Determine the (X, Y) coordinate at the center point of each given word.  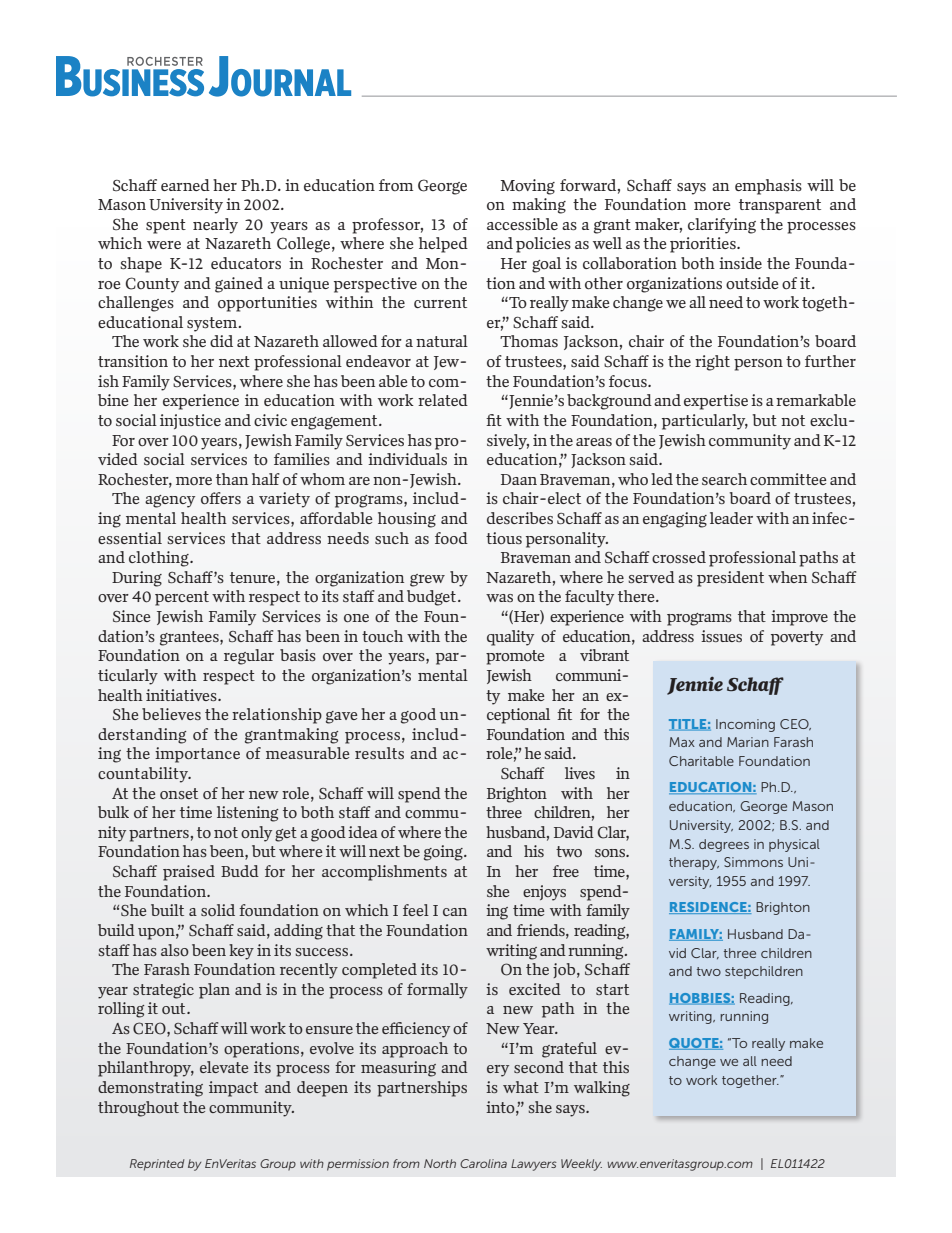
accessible (522, 224)
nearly (215, 226)
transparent (780, 206)
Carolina (483, 1163)
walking (602, 1089)
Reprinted (157, 1165)
